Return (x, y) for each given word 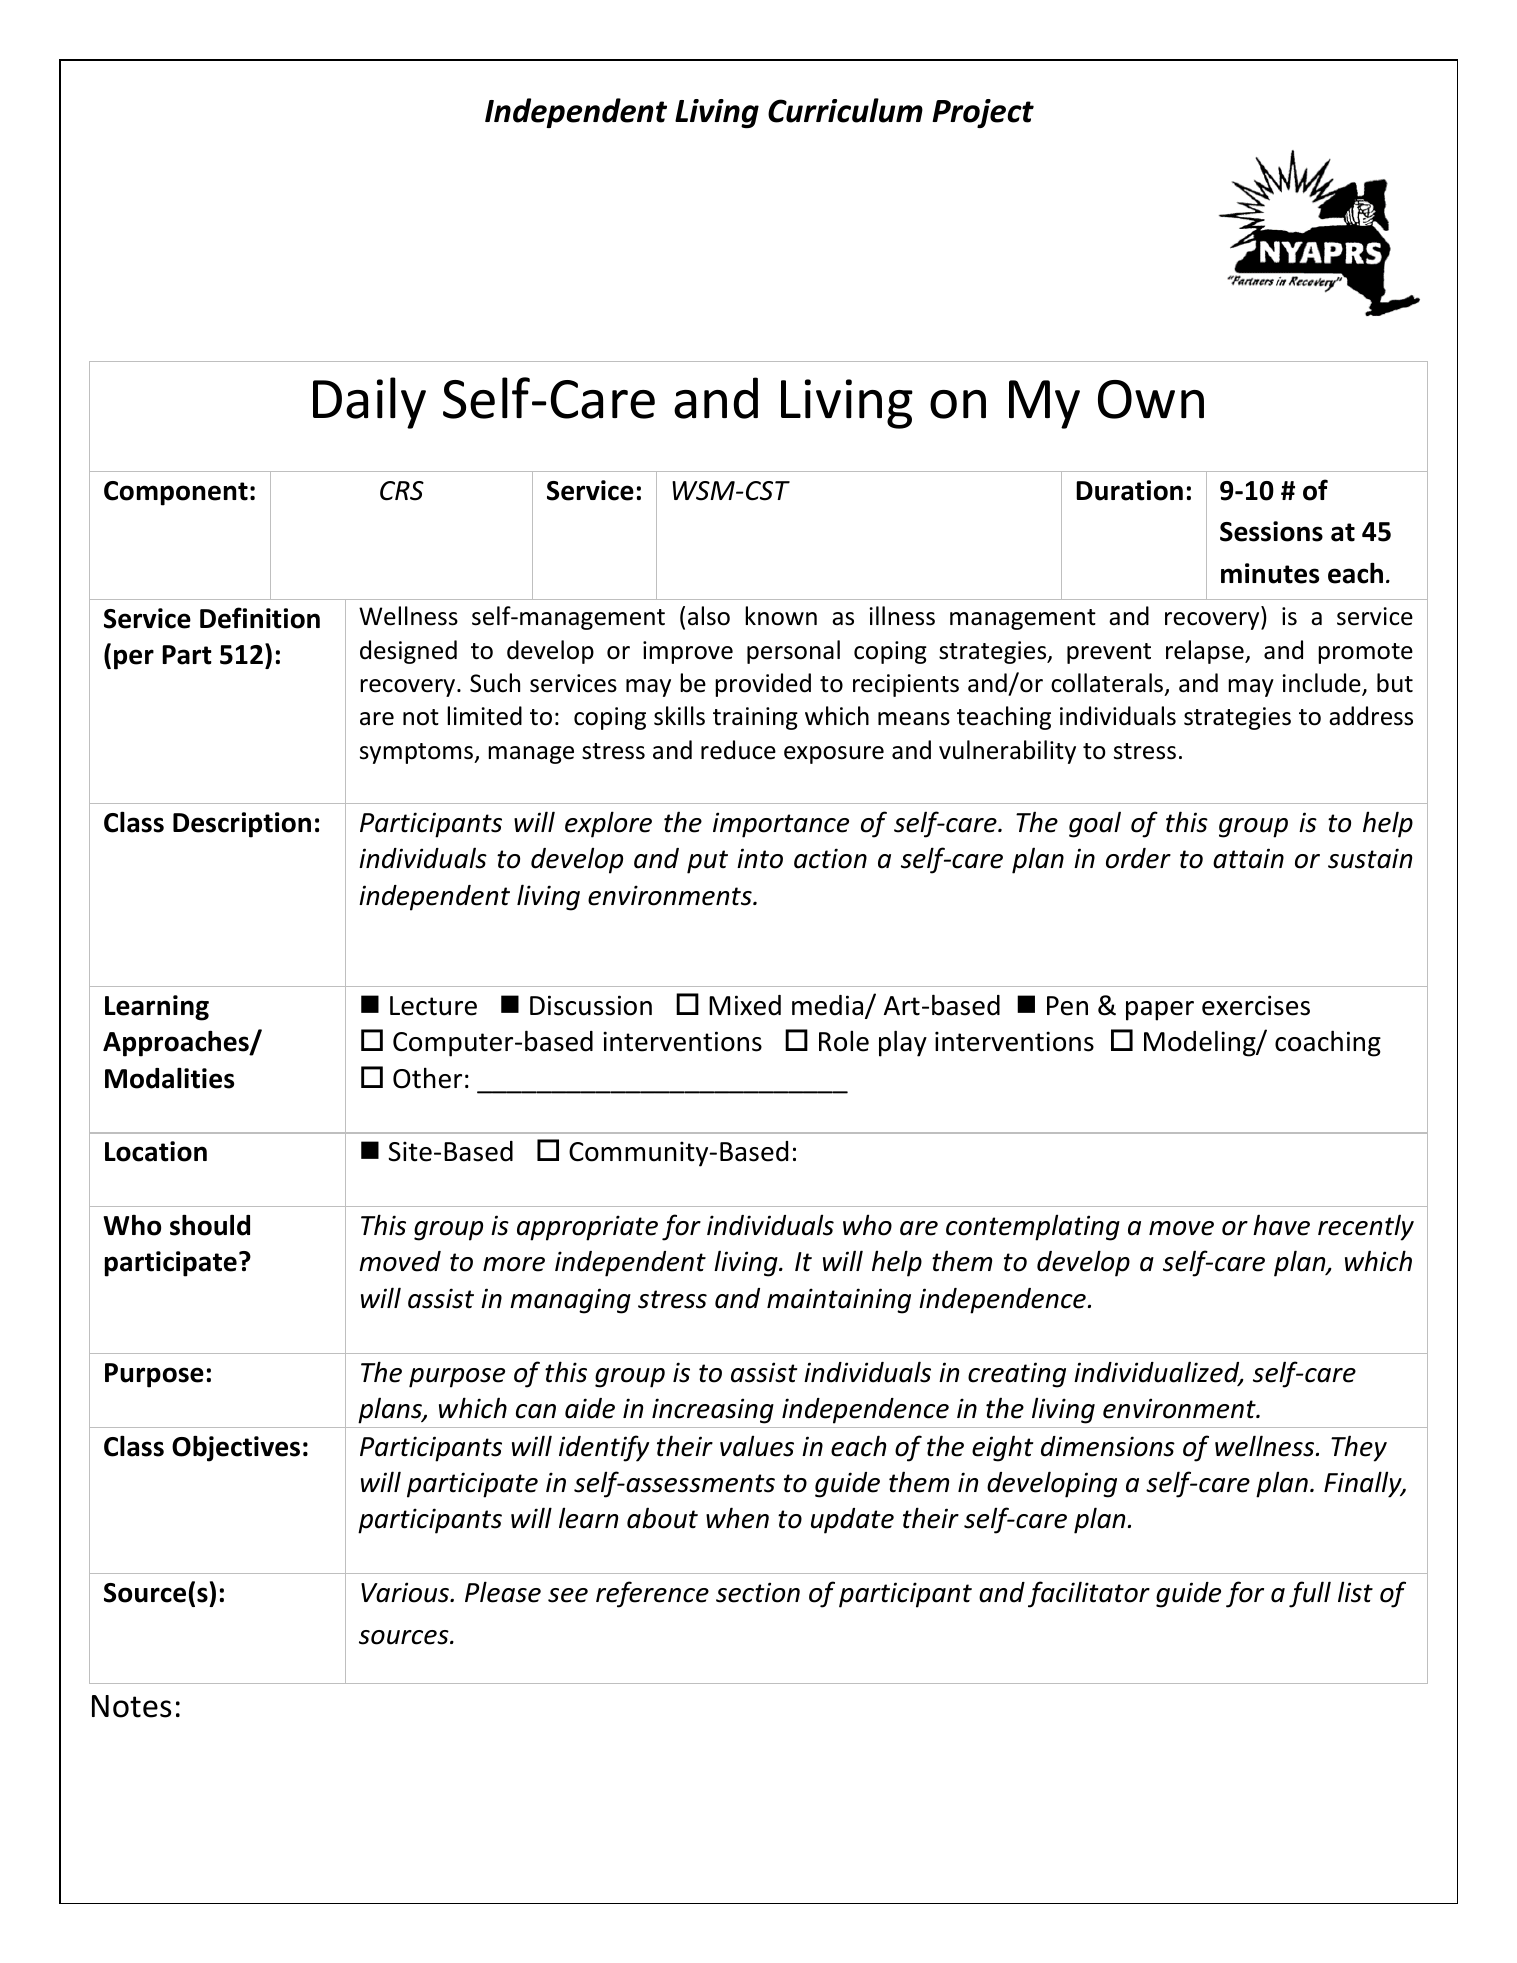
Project (983, 113)
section (758, 1592)
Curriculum (845, 110)
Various (406, 1592)
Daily (369, 403)
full (1310, 1594)
